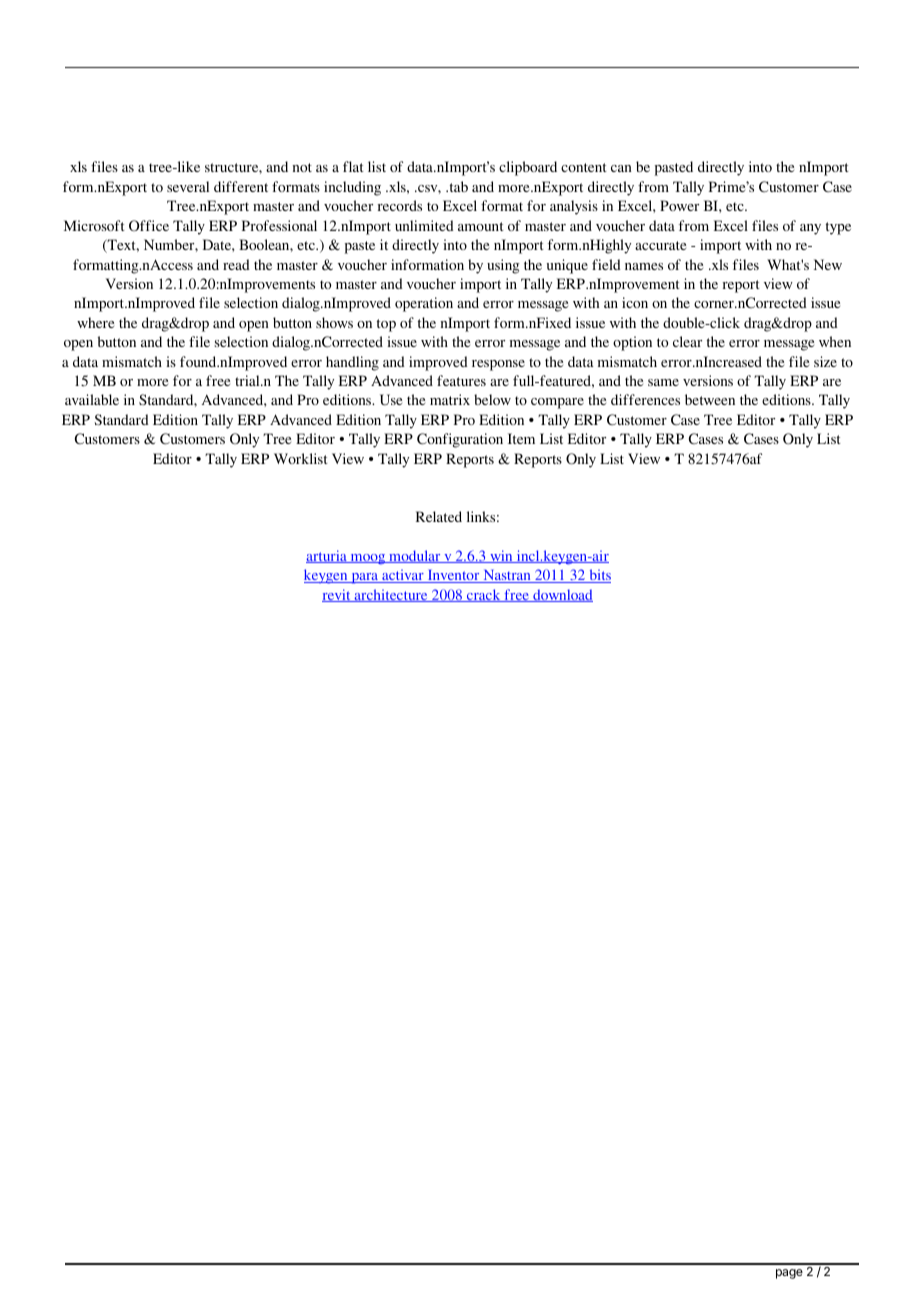 The image size is (924, 1308). I want to click on available, so click(92, 399).
